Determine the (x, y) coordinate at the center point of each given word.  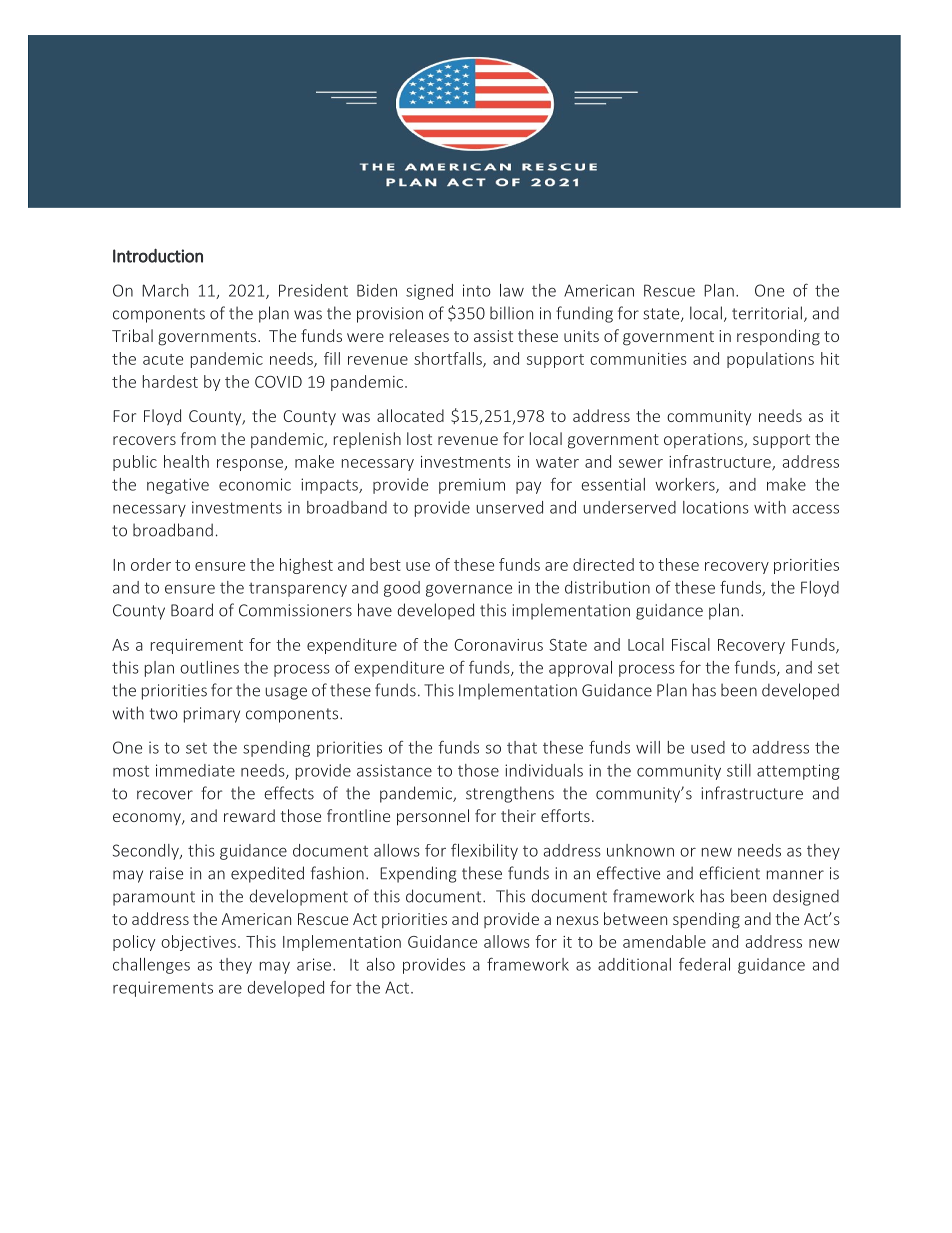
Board (192, 610)
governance (469, 590)
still (739, 770)
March (165, 290)
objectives (198, 943)
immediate (195, 770)
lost (419, 438)
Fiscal (691, 644)
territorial (767, 313)
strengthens (510, 794)
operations (704, 440)
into (477, 290)
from (198, 438)
